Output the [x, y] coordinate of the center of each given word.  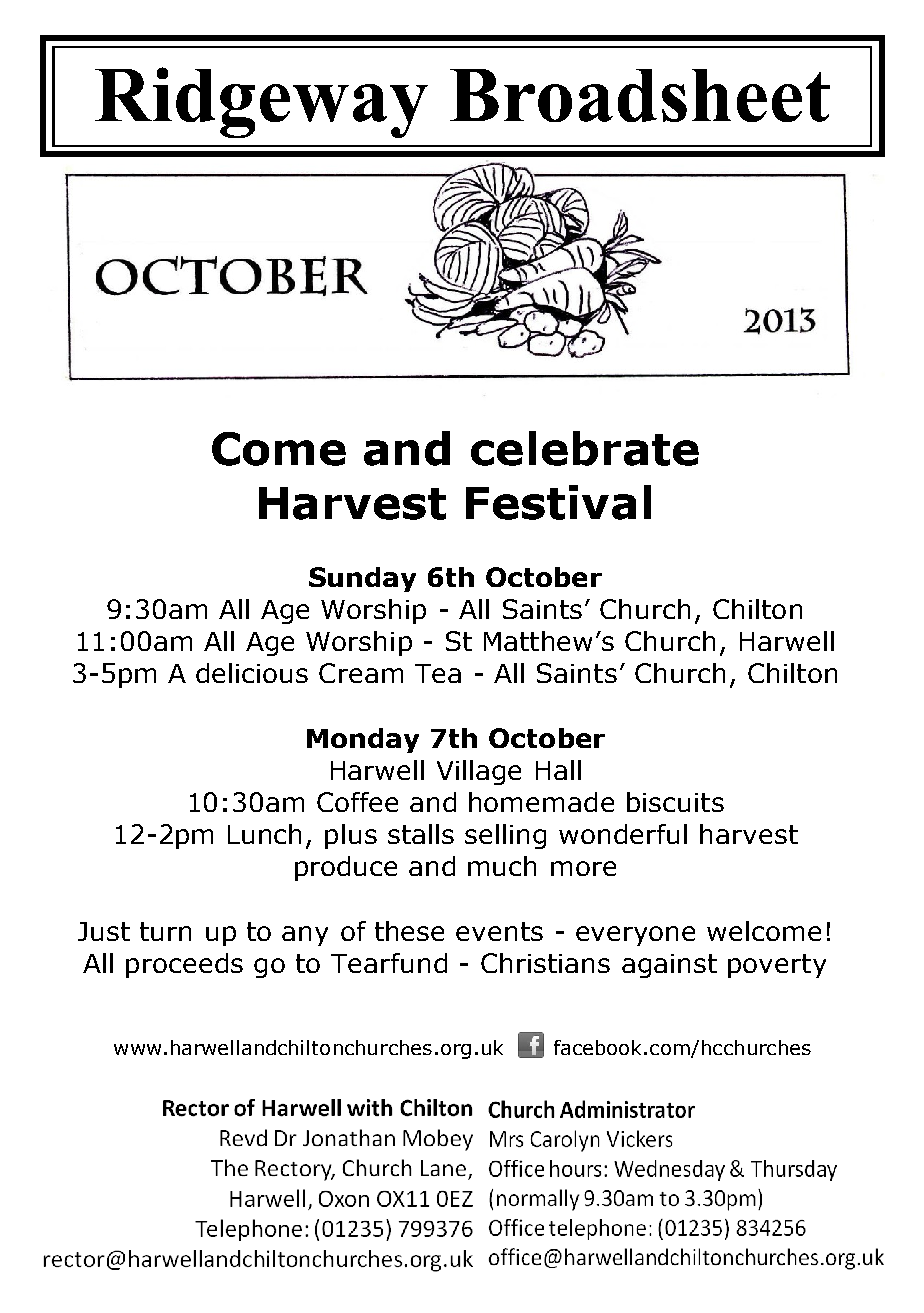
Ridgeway [261, 102]
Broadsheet [640, 95]
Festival [558, 502]
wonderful [623, 834]
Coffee [357, 802]
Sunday [362, 579]
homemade [541, 802]
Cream [361, 673]
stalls [421, 834]
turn [165, 931]
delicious [252, 673]
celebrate [585, 448]
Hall [558, 770]
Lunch [264, 834]
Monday [363, 740]
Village [479, 772]
